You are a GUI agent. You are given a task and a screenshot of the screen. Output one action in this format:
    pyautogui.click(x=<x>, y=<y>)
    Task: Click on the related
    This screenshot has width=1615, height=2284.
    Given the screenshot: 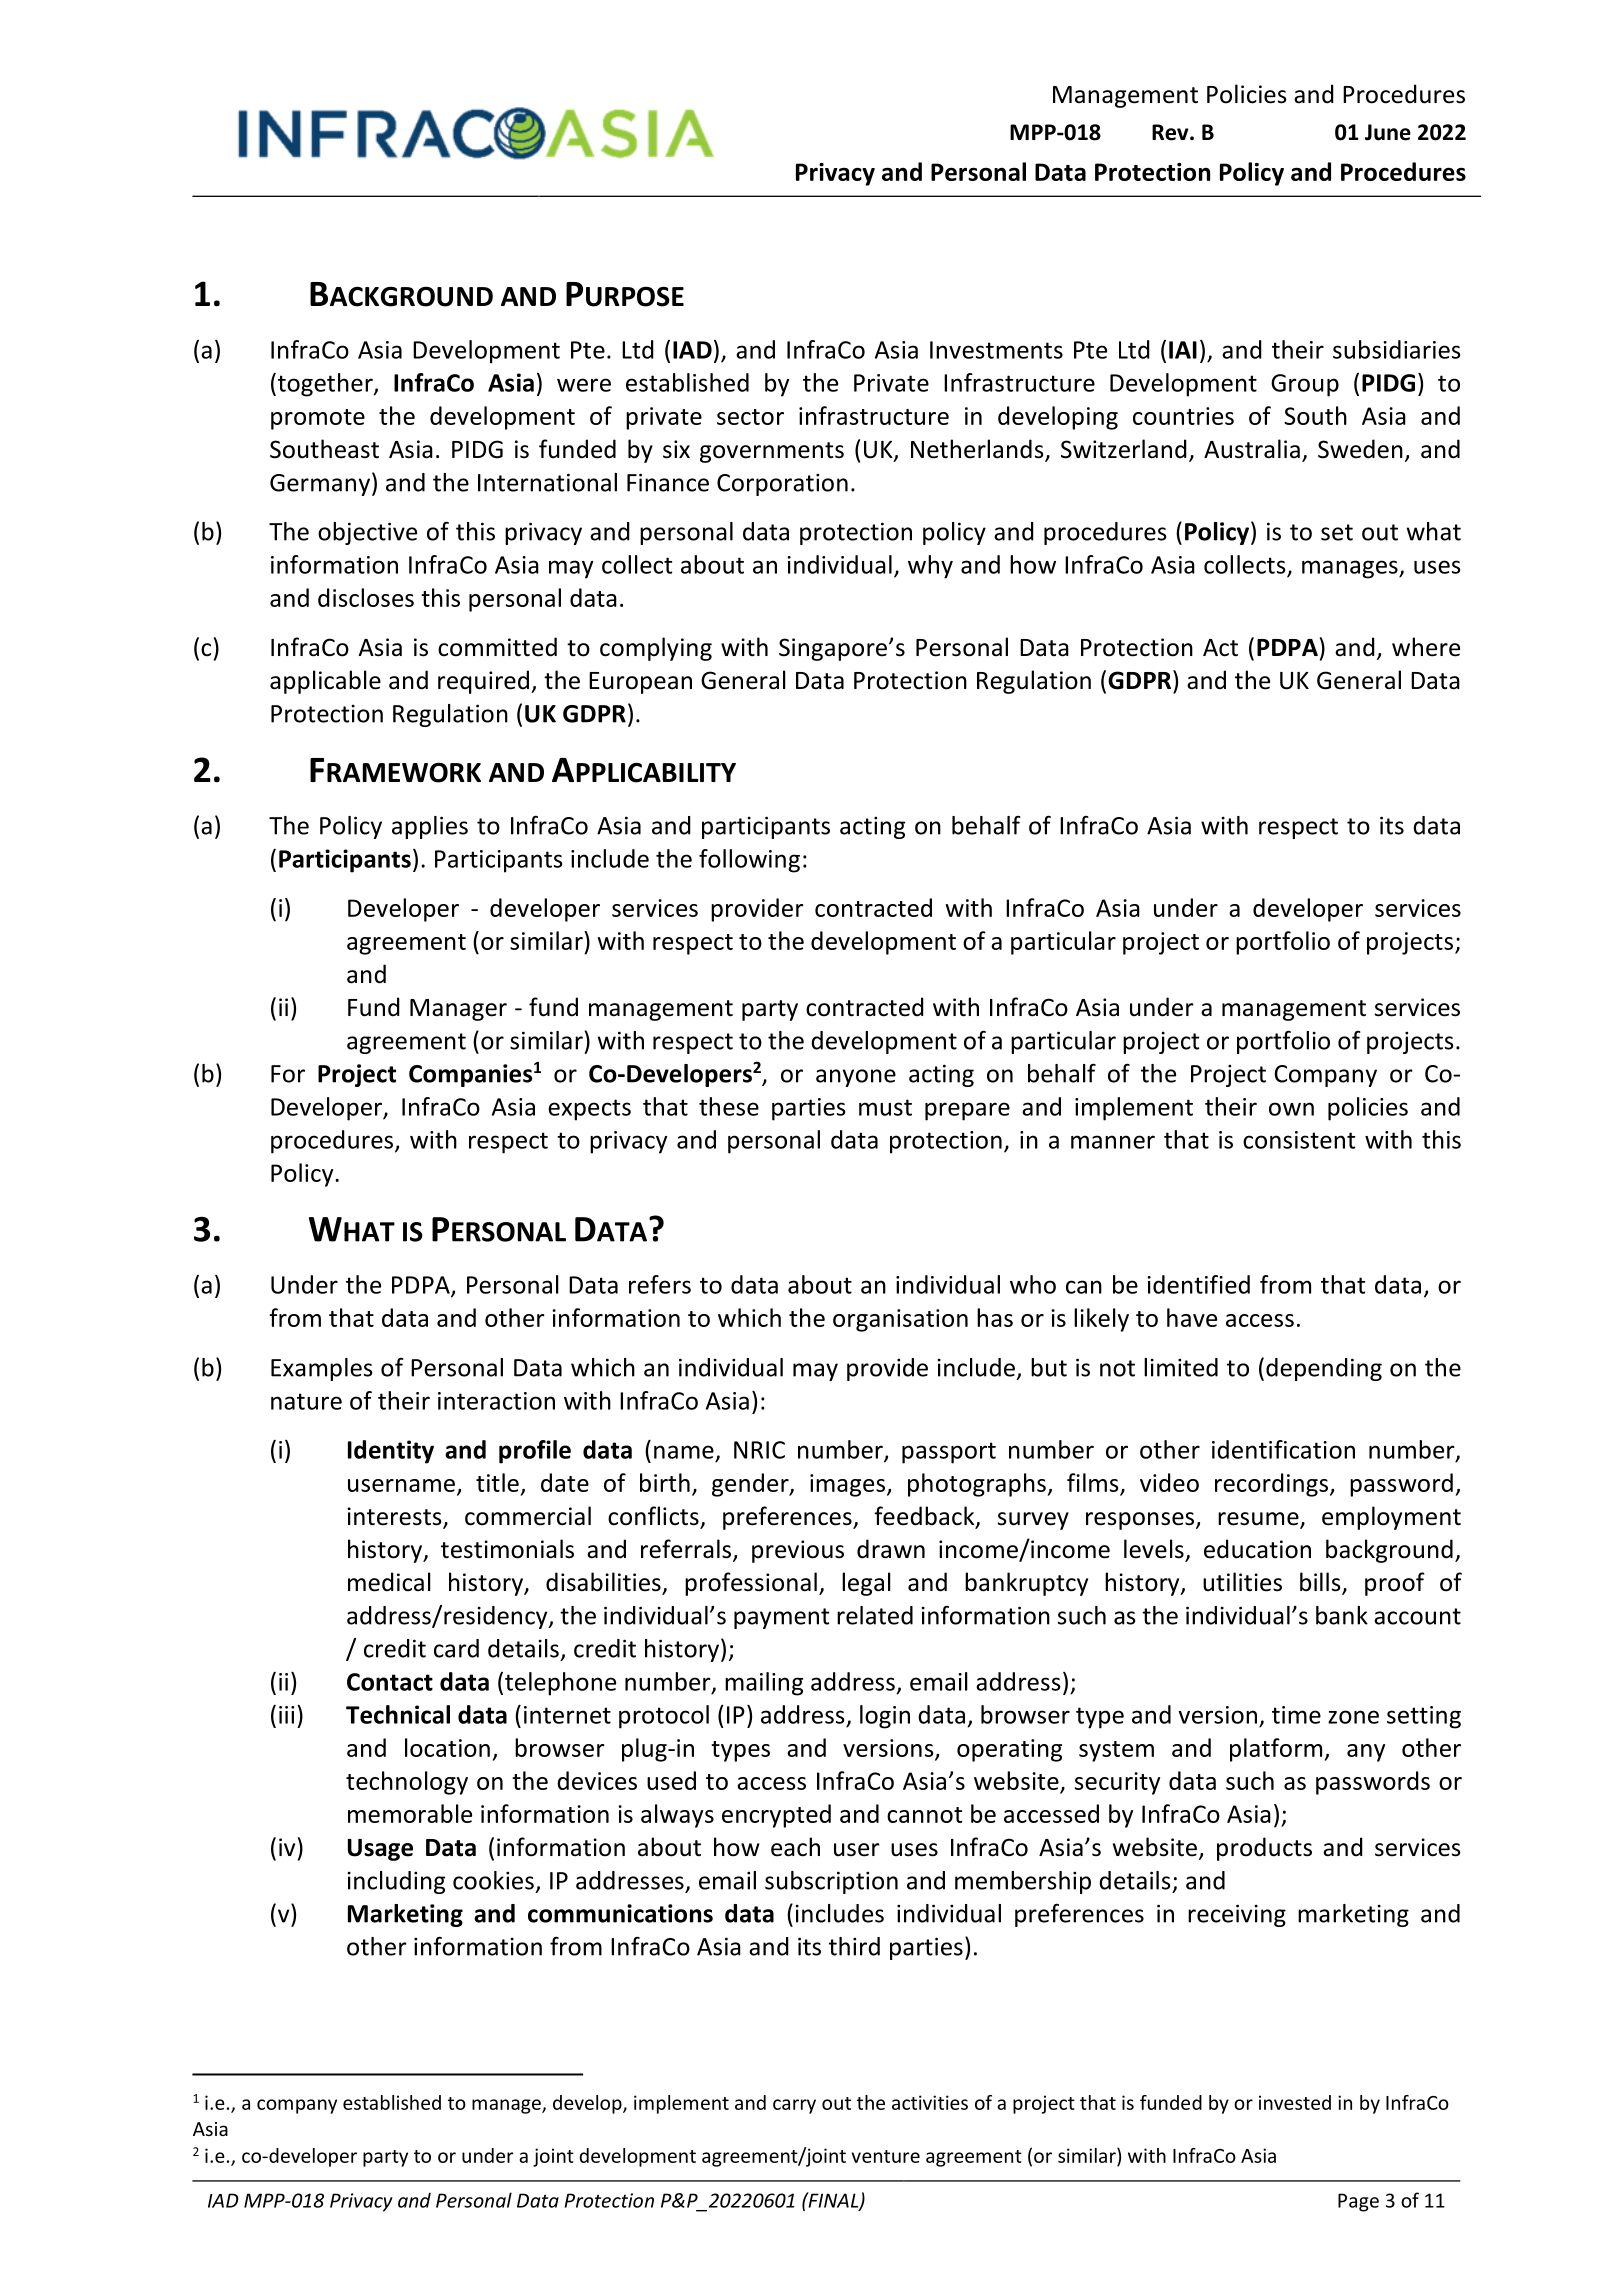 What is the action you would take?
    pyautogui.click(x=875, y=1615)
